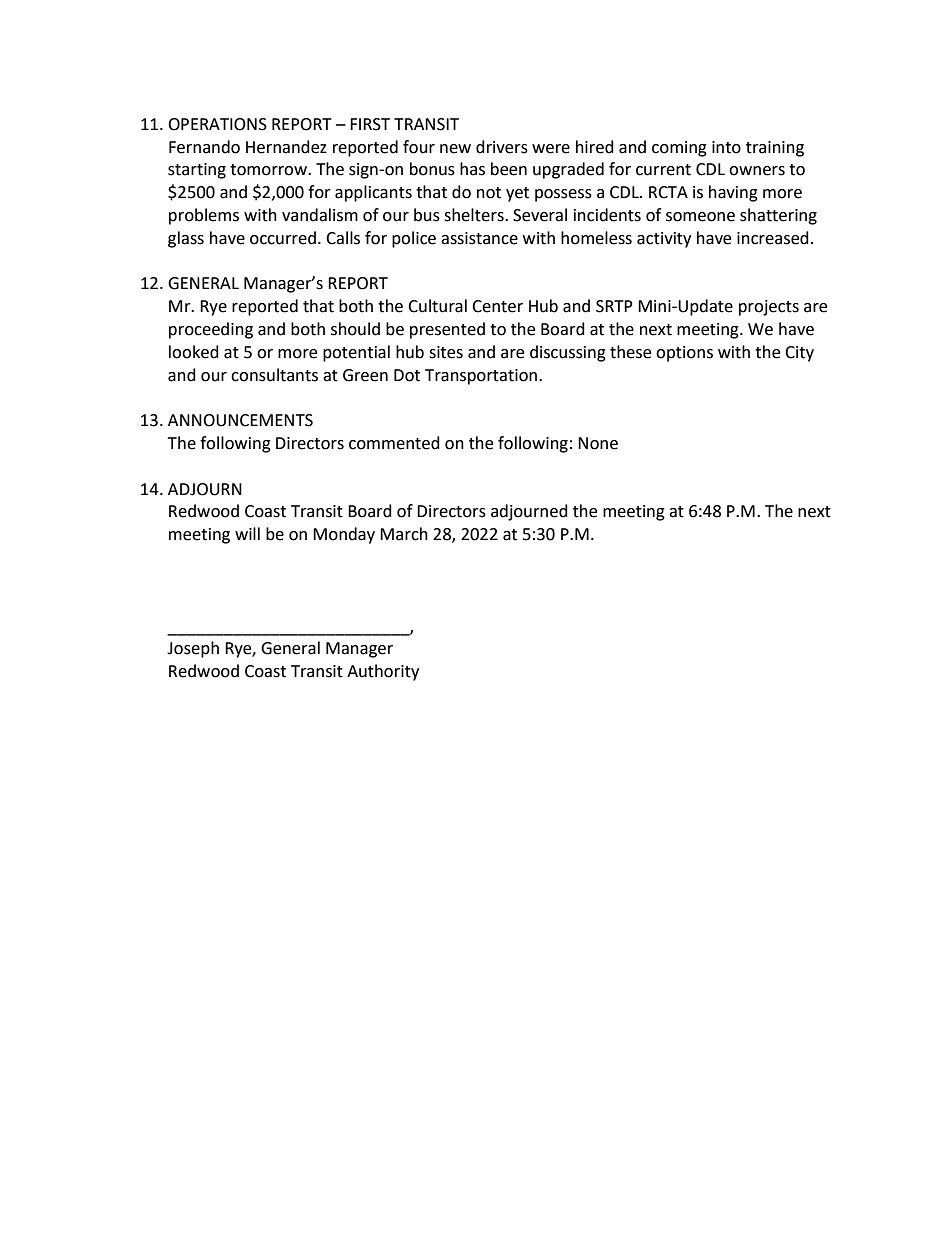  What do you see at coordinates (769, 308) in the page?
I see `projects` at bounding box center [769, 308].
